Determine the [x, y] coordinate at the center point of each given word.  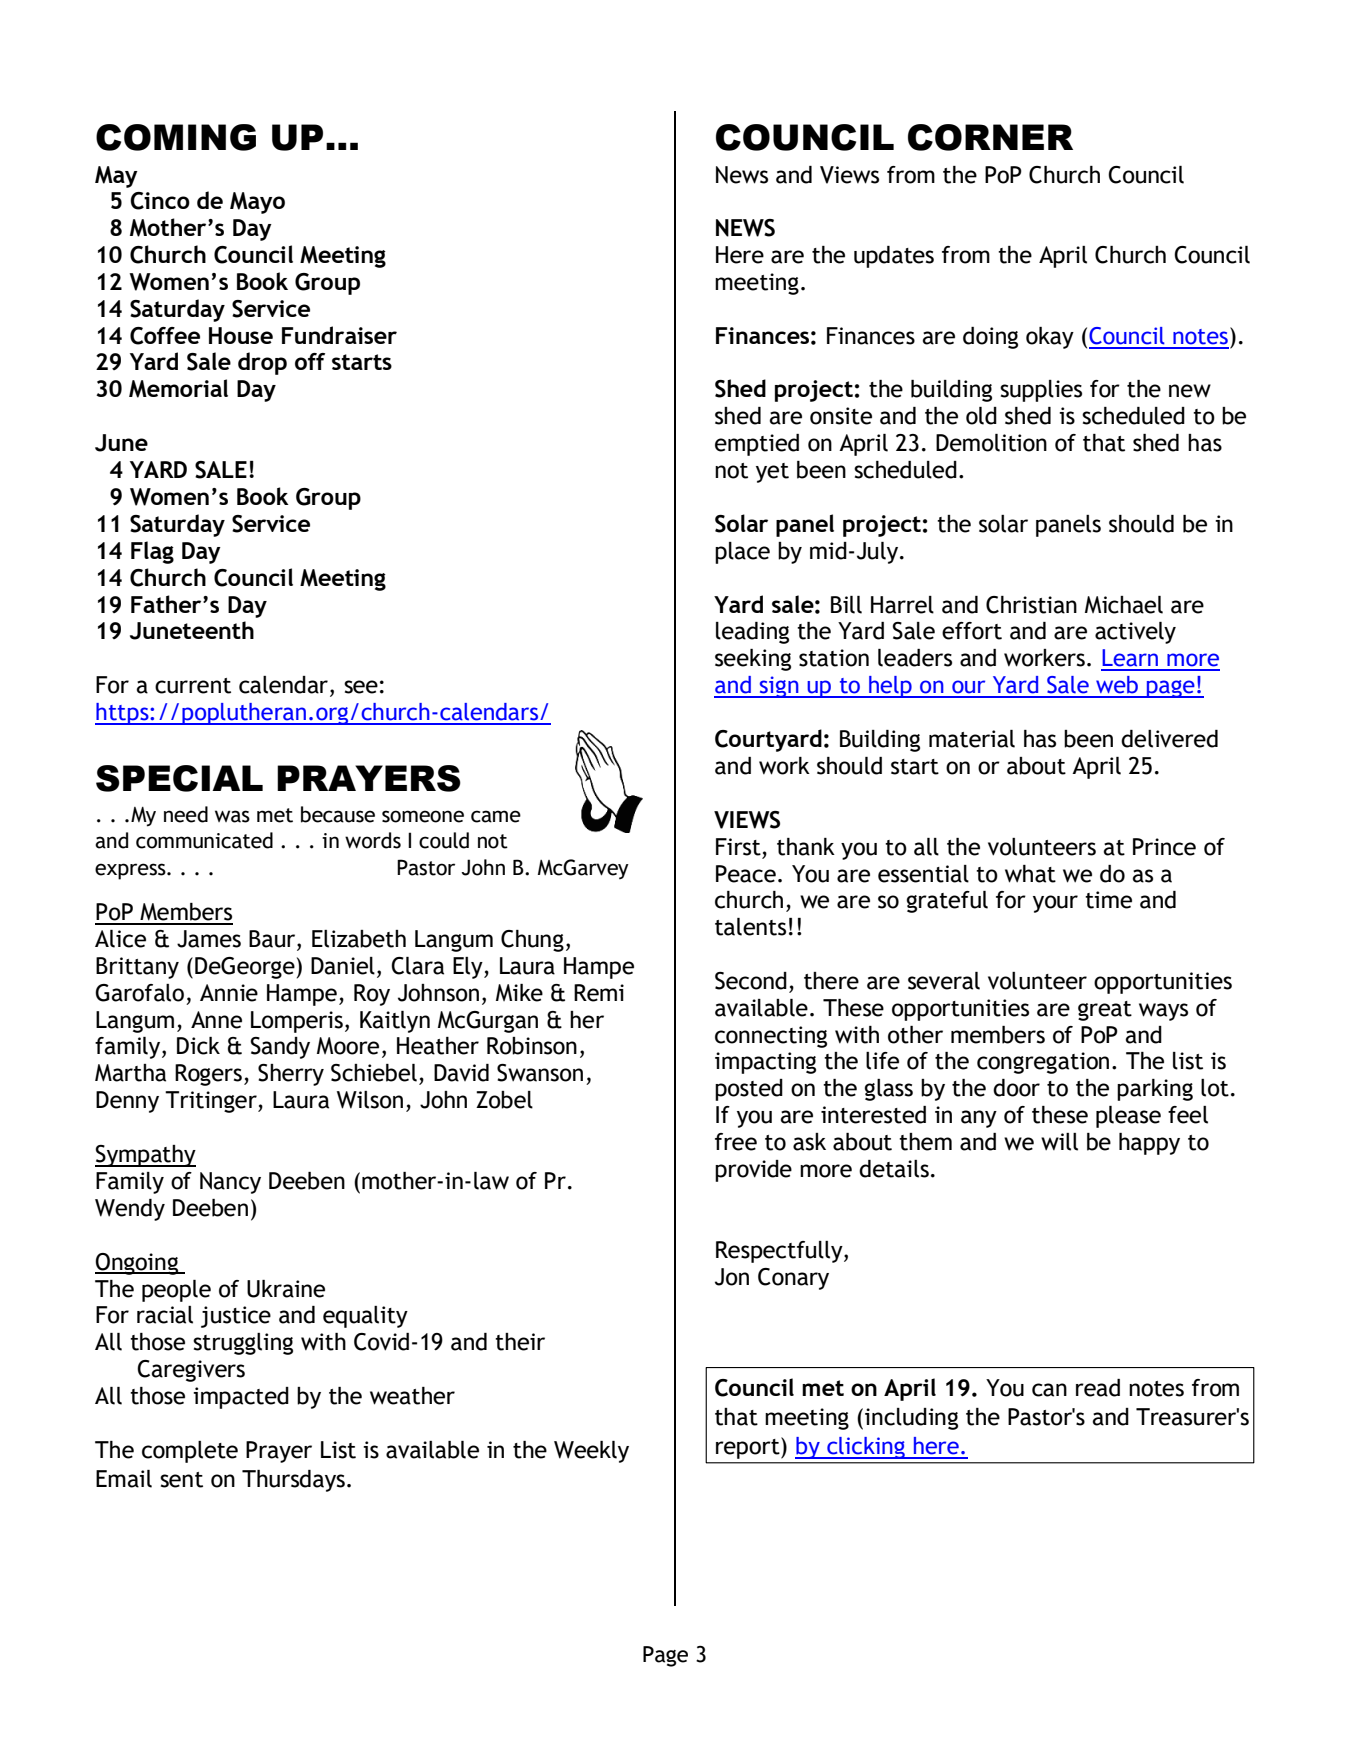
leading [752, 633]
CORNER [990, 137]
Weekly [591, 1452]
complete [190, 1452]
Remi [599, 993]
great [1105, 1011]
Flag [152, 552]
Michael [1124, 605]
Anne [216, 1020]
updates [894, 257]
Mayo [257, 203]
